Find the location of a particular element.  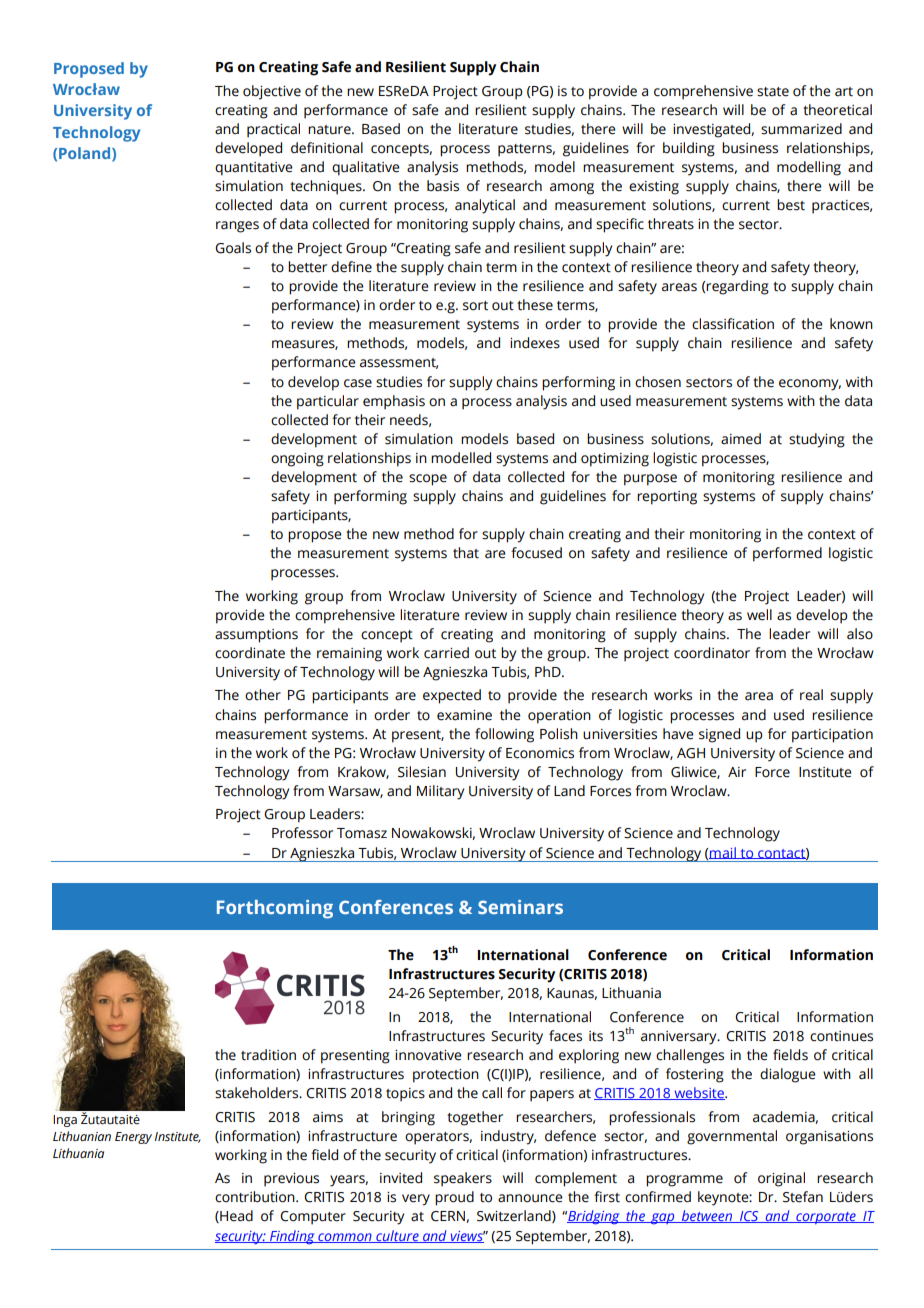

coordinator is located at coordinates (712, 653).
